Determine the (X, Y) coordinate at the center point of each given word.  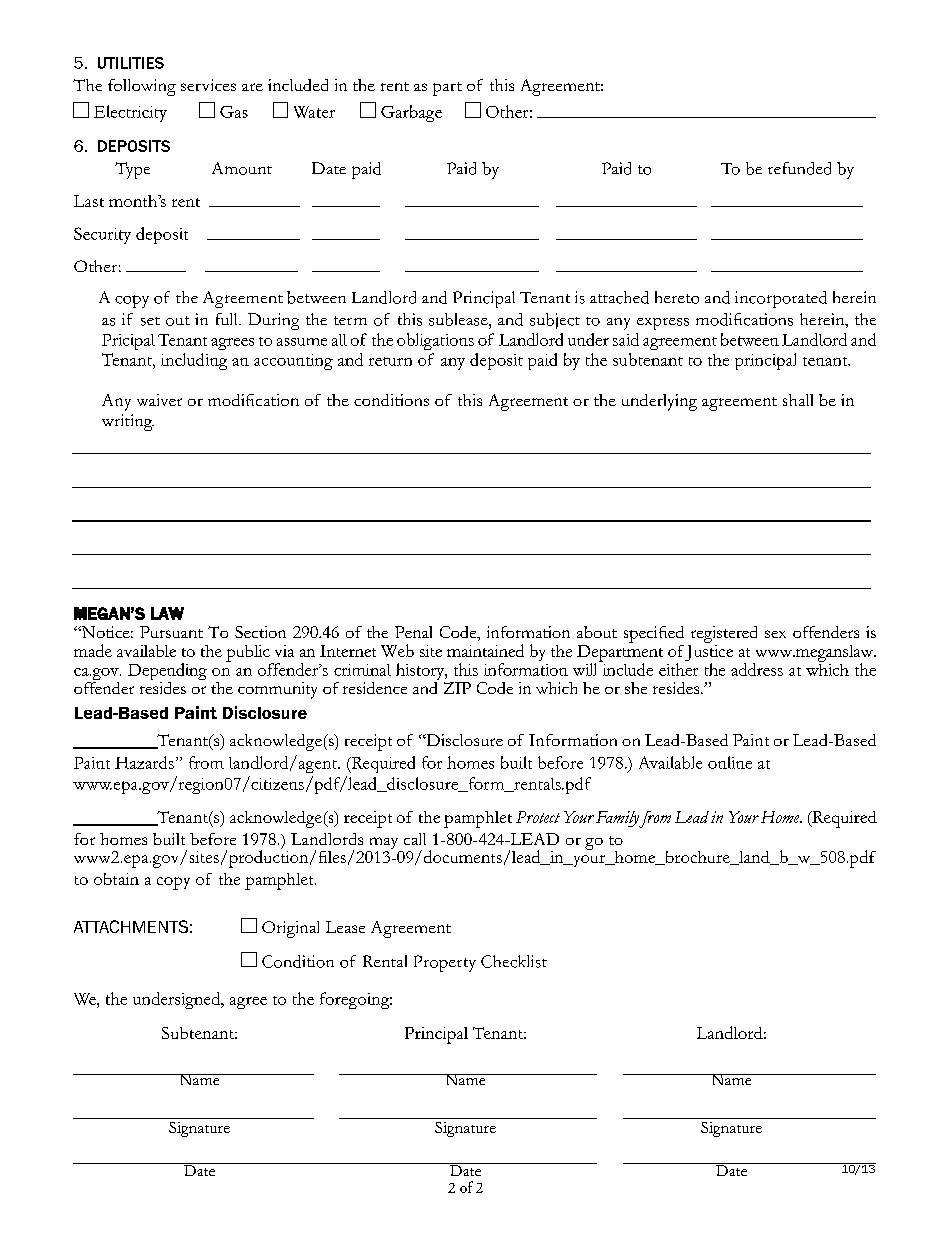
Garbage (411, 113)
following (142, 87)
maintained (485, 650)
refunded (799, 168)
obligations (435, 341)
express (663, 324)
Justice (709, 653)
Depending (167, 673)
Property (445, 963)
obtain (116, 879)
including (194, 361)
